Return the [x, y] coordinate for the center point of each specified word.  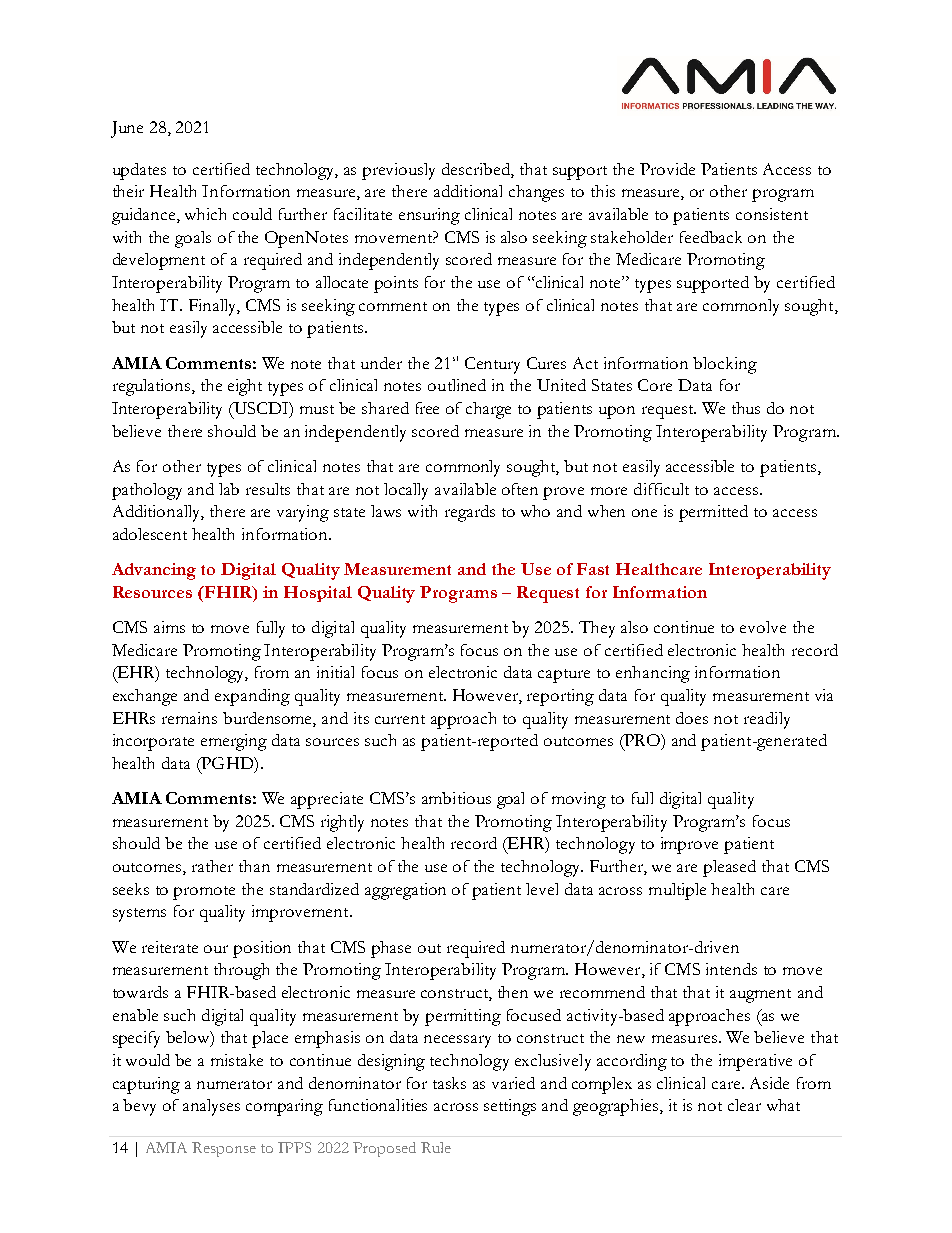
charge [488, 410]
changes [536, 193]
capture [564, 676]
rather [212, 866]
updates [139, 171]
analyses [211, 1107]
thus [746, 408]
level [542, 889]
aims [169, 627]
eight [245, 387]
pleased [729, 868]
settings [510, 1107]
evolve [763, 627]
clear [744, 1105]
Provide [667, 169]
